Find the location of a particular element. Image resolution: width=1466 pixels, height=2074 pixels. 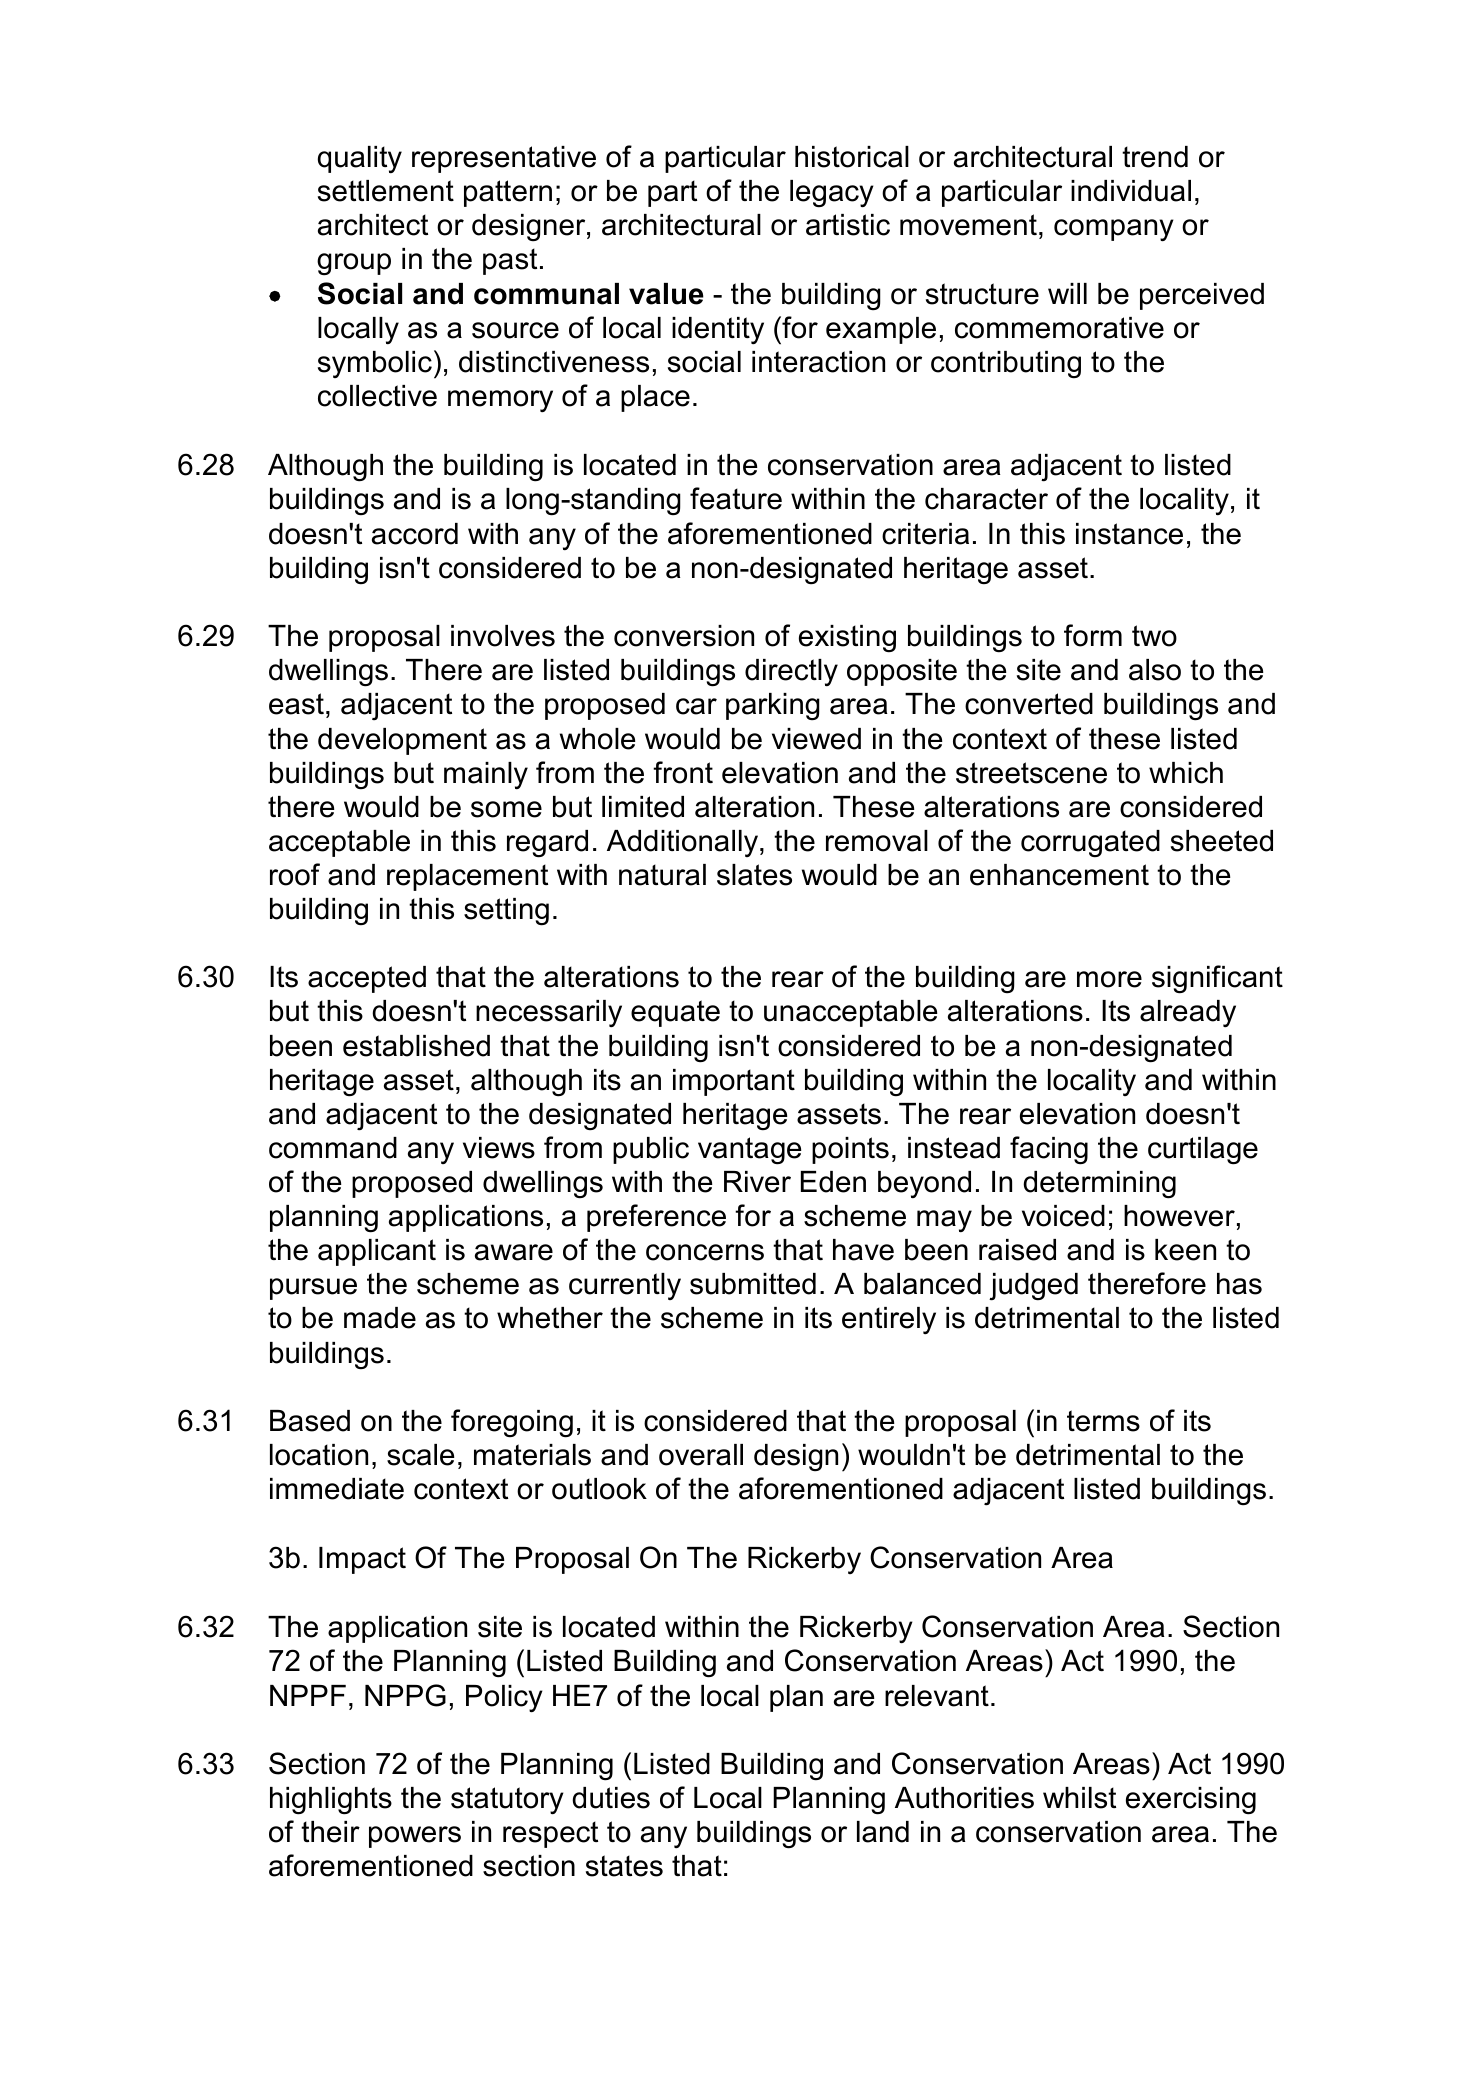

established is located at coordinates (416, 1046).
